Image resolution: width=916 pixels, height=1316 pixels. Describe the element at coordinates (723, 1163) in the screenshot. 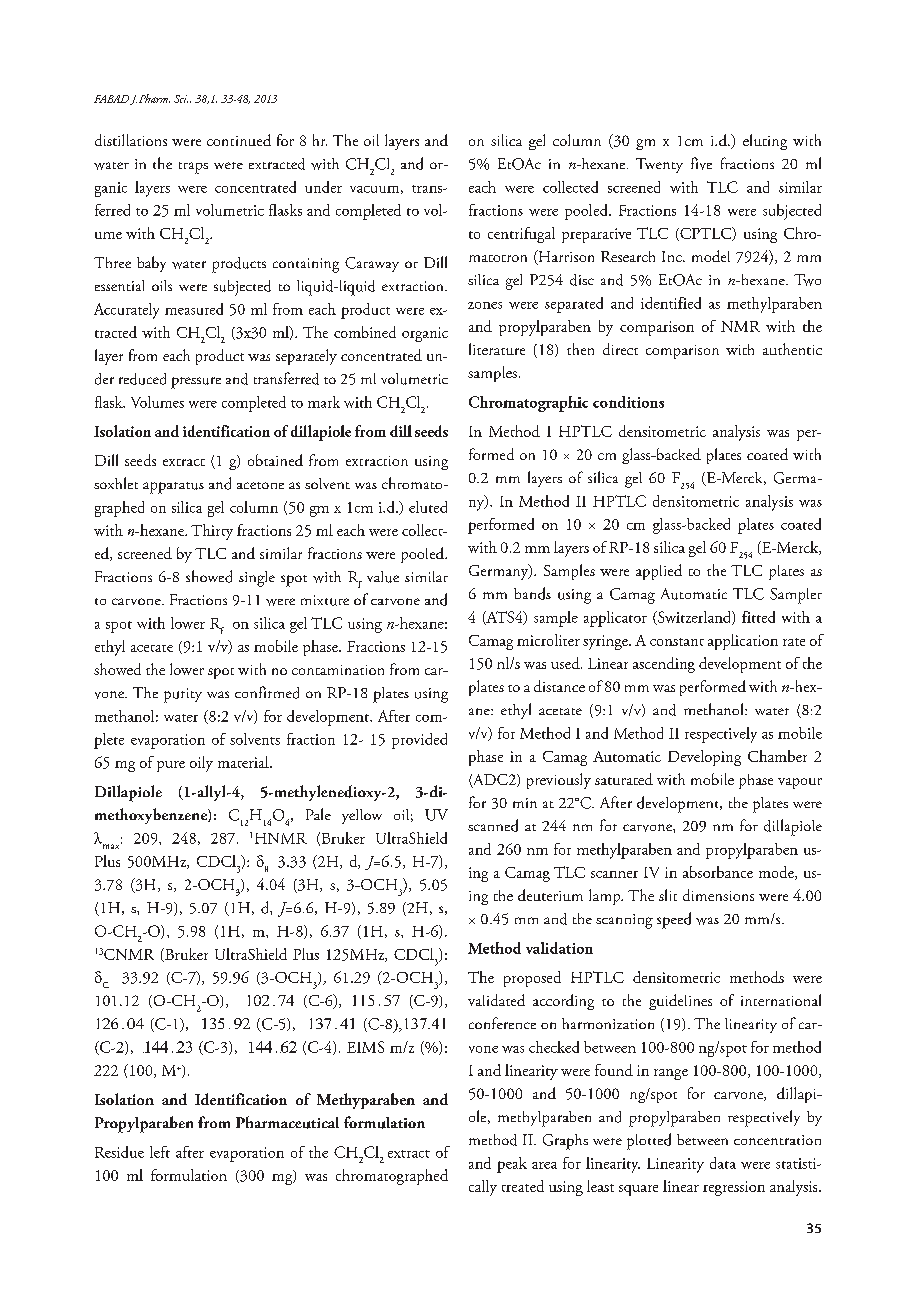

I see `data` at that location.
